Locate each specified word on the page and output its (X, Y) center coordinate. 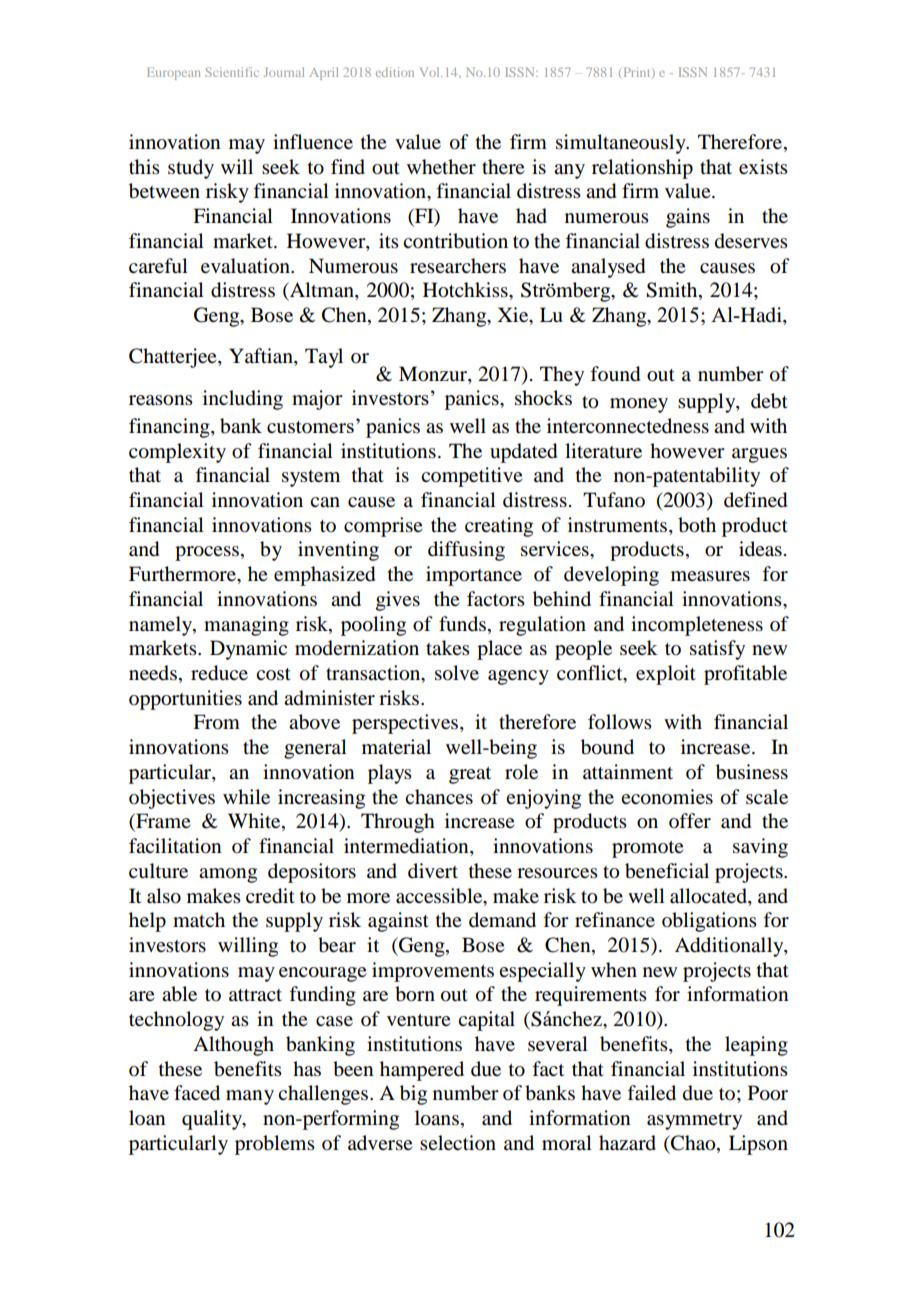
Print (637, 72)
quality (213, 1120)
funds (462, 624)
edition (395, 72)
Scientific (232, 72)
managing (246, 626)
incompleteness (697, 626)
